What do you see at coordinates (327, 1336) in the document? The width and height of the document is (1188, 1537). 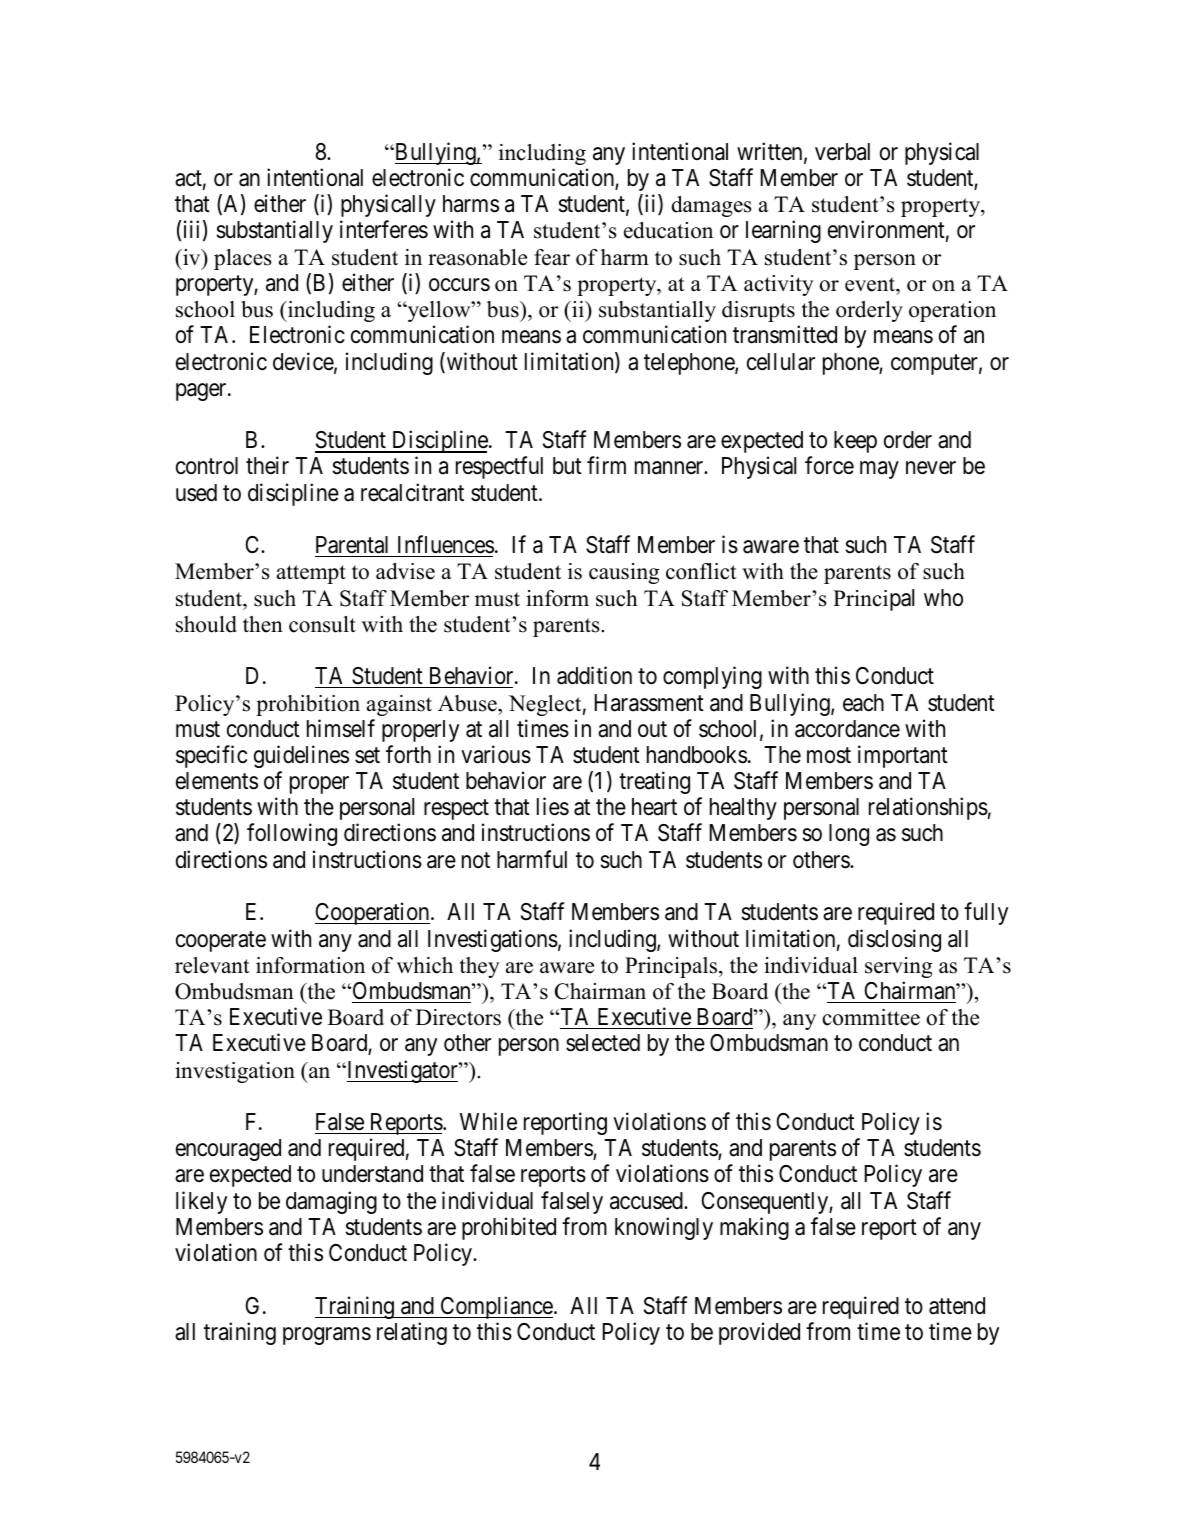 I see `programs` at bounding box center [327, 1336].
